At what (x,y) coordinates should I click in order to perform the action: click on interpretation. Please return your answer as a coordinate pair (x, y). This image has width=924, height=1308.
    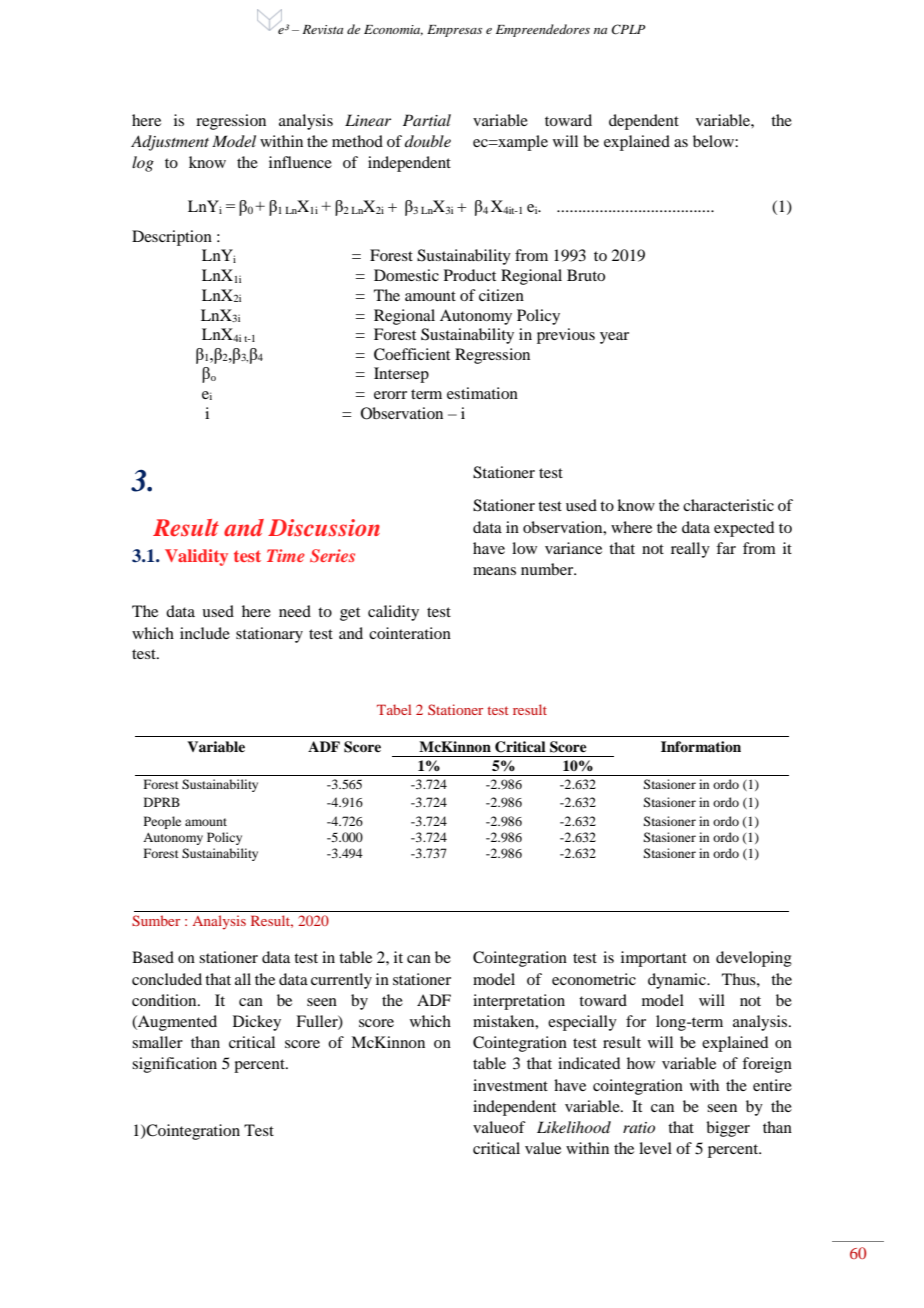
    Looking at the image, I should click on (519, 1002).
